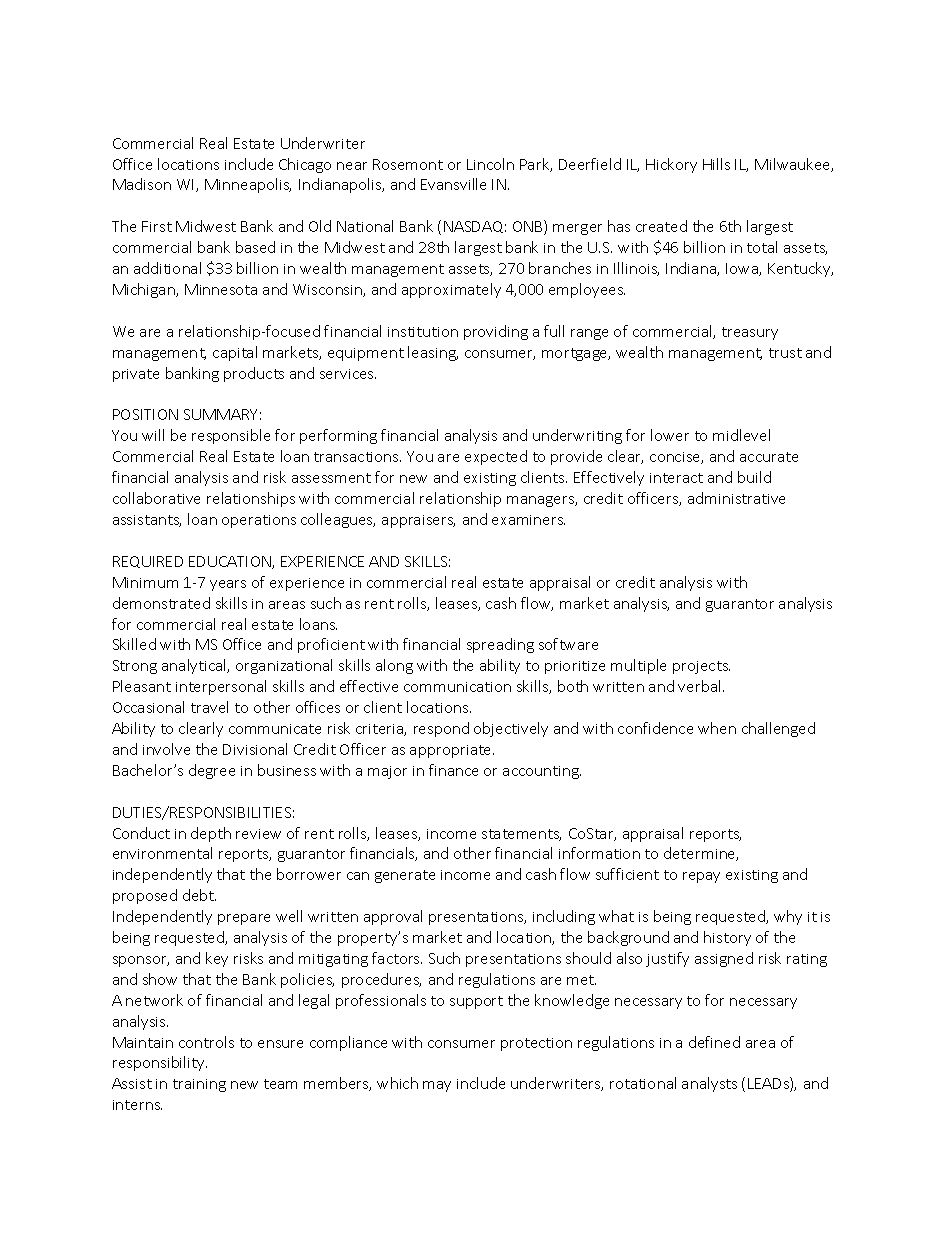 Image resolution: width=952 pixels, height=1233 pixels. I want to click on degree, so click(212, 771).
